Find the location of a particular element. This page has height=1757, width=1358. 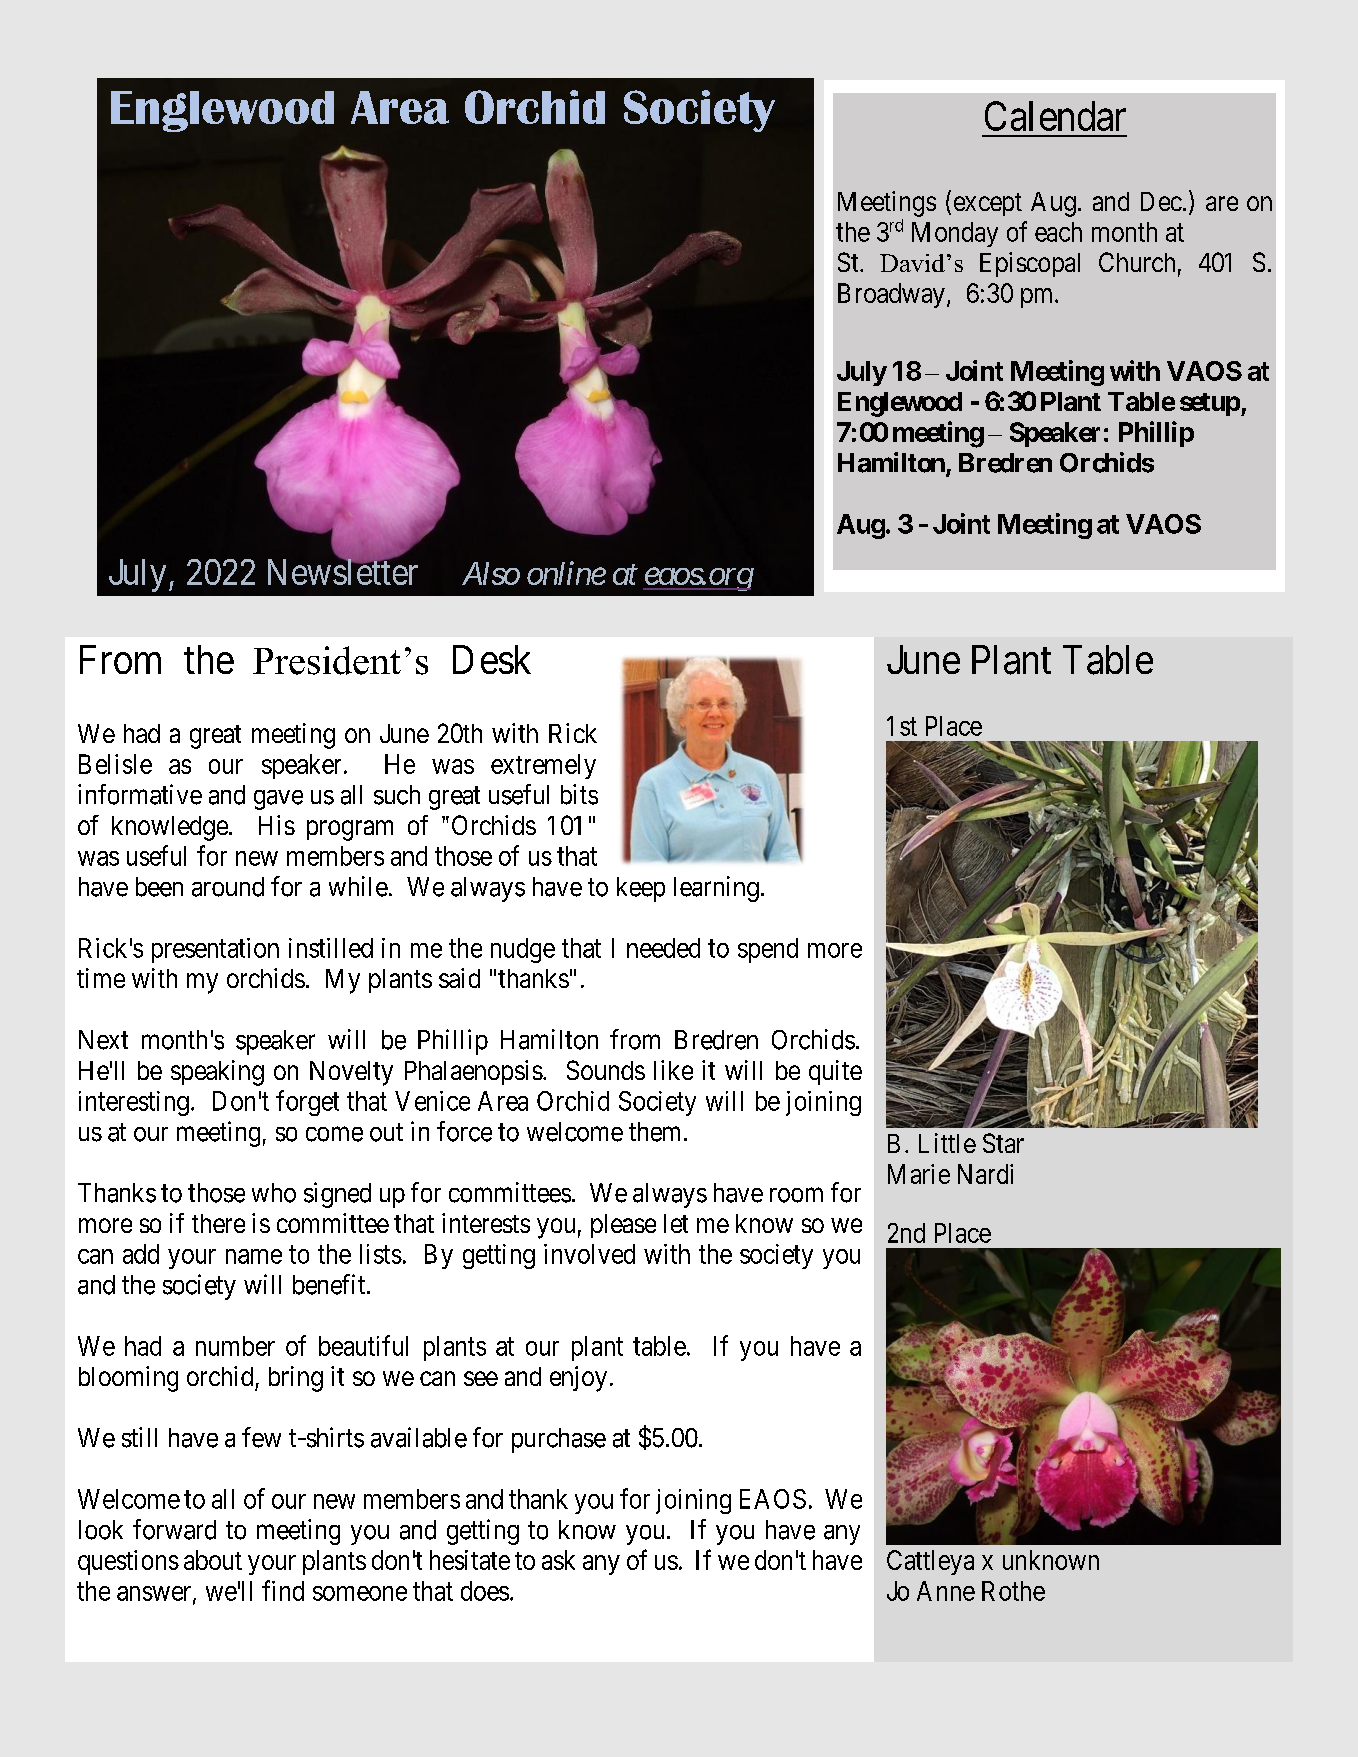

about is located at coordinates (213, 1560).
